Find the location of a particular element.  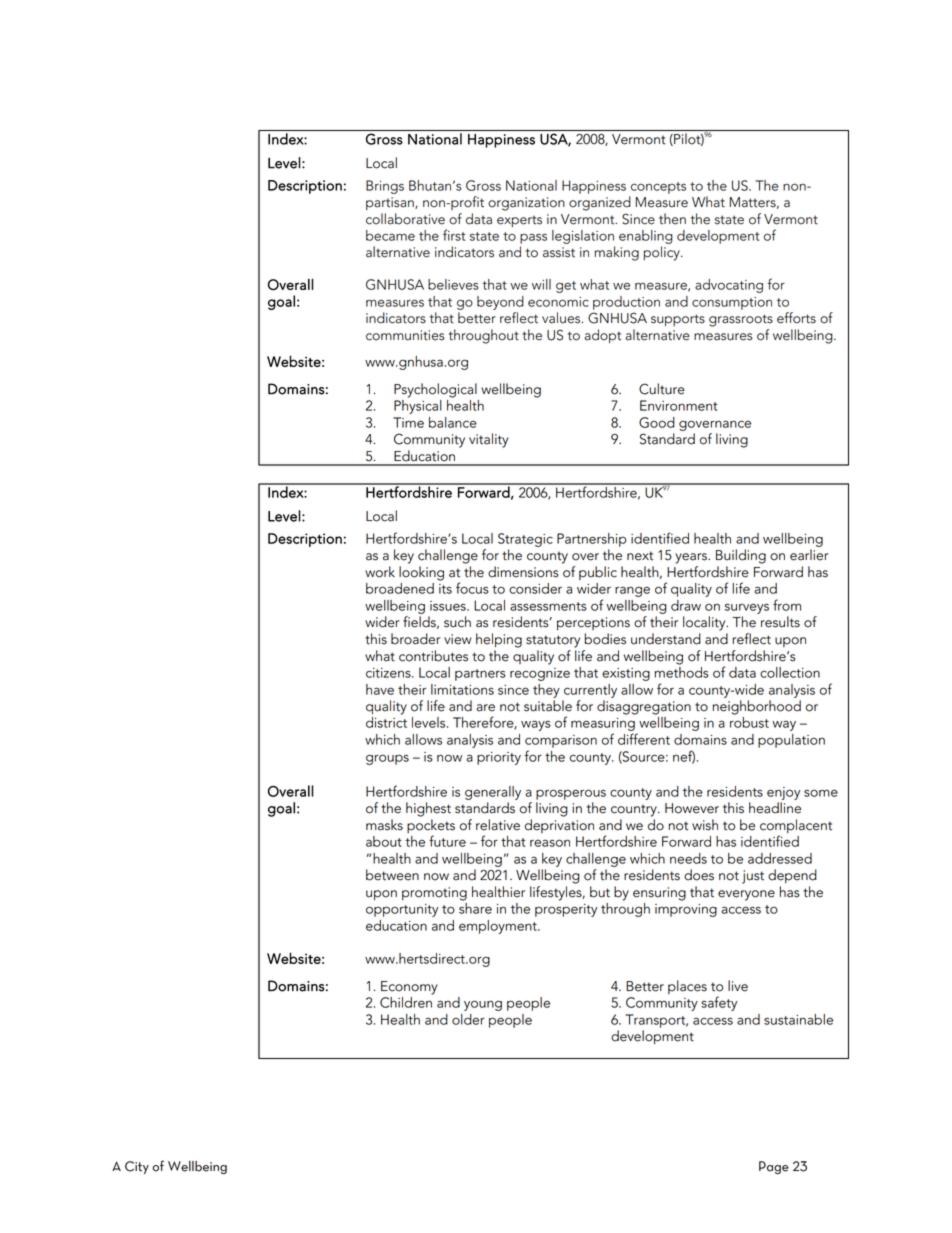

about is located at coordinates (384, 841).
